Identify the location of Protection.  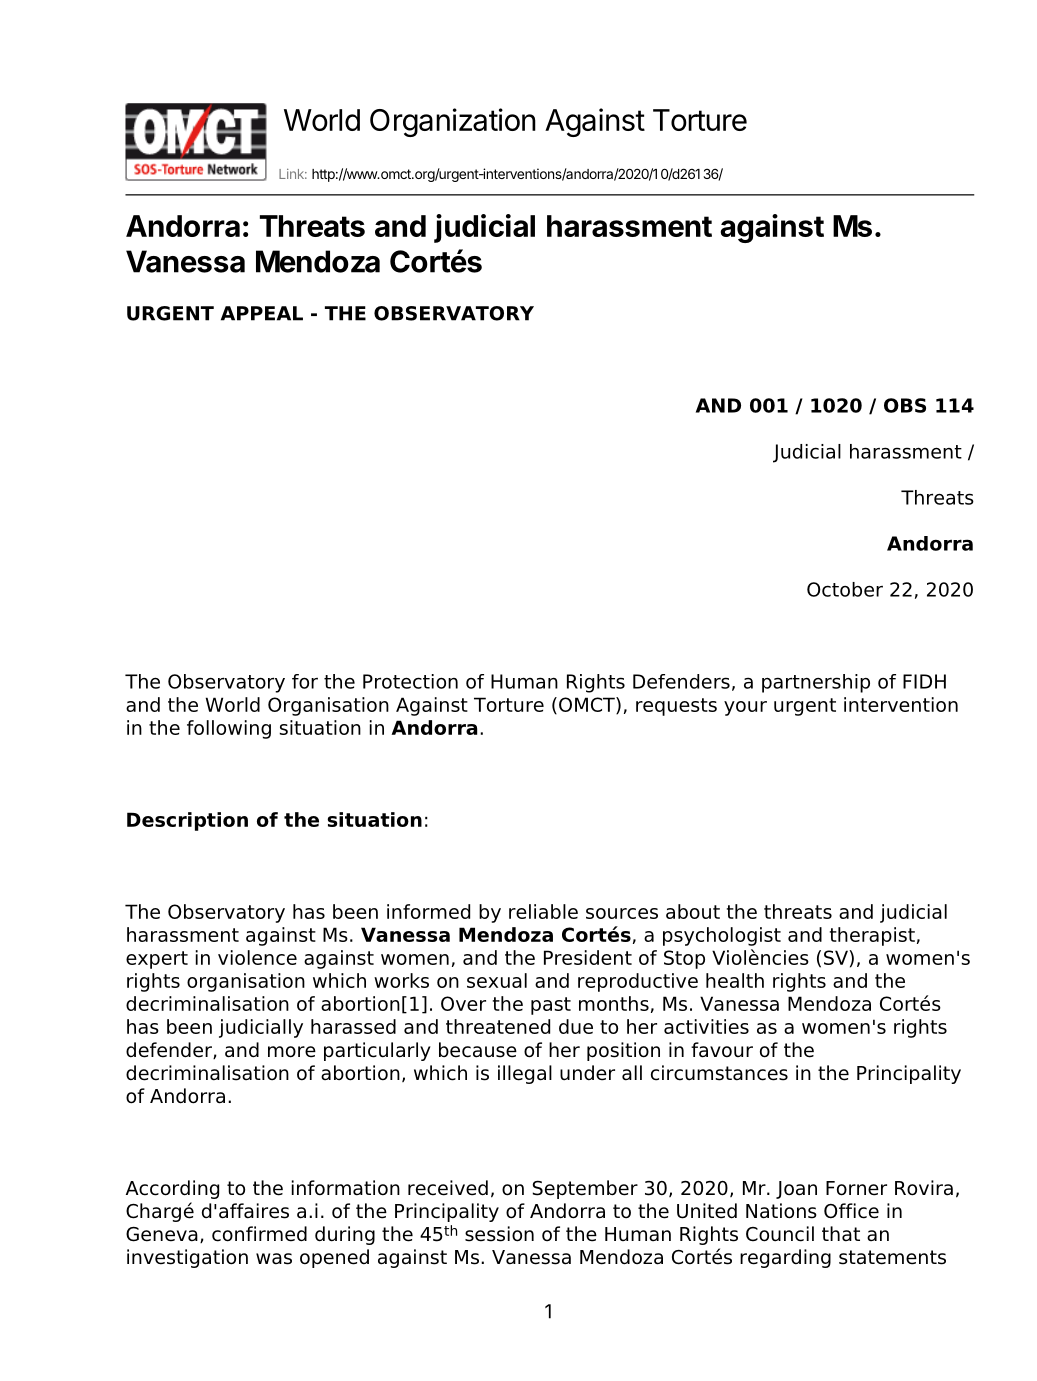
(410, 681).
